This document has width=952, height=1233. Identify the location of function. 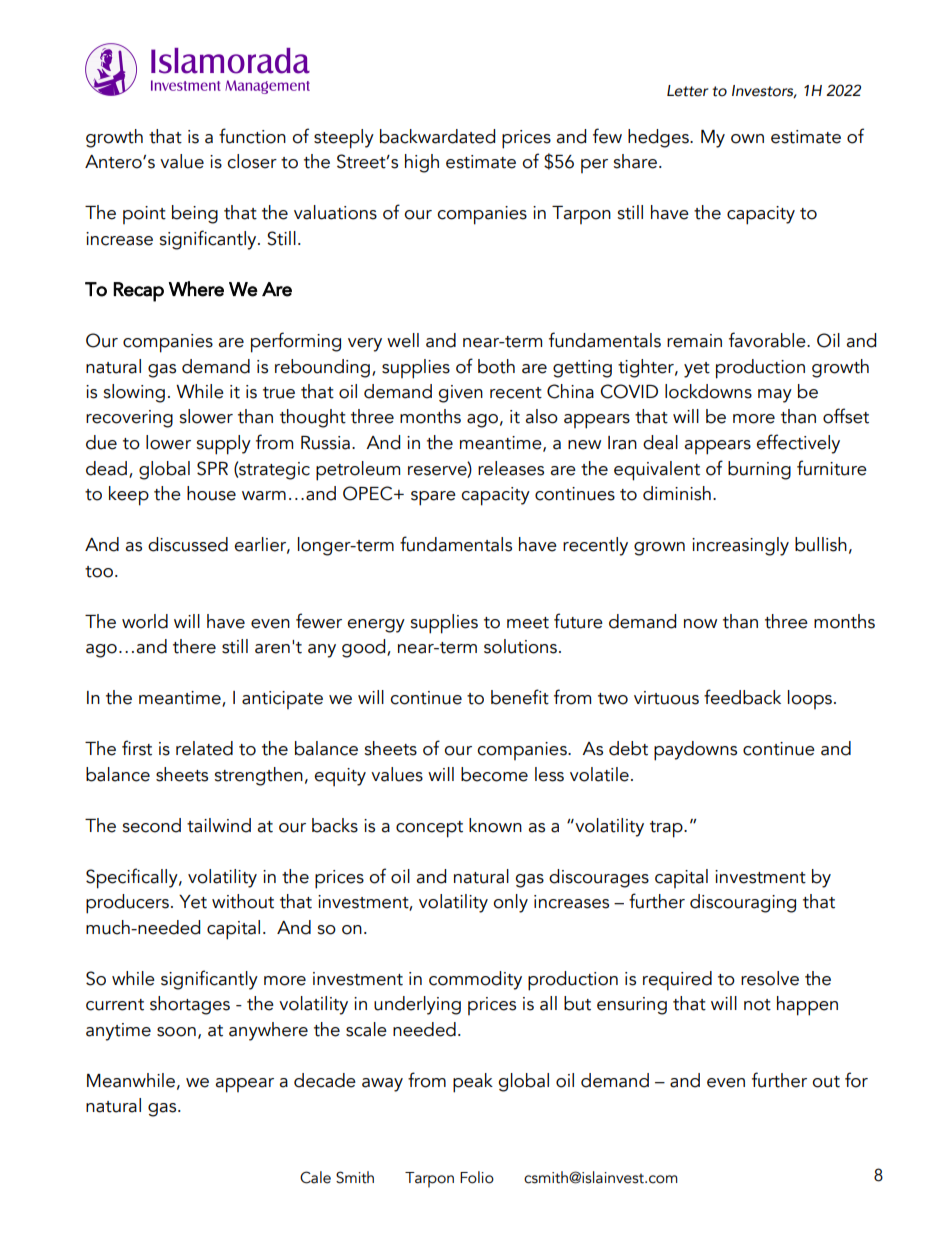
(252, 136).
